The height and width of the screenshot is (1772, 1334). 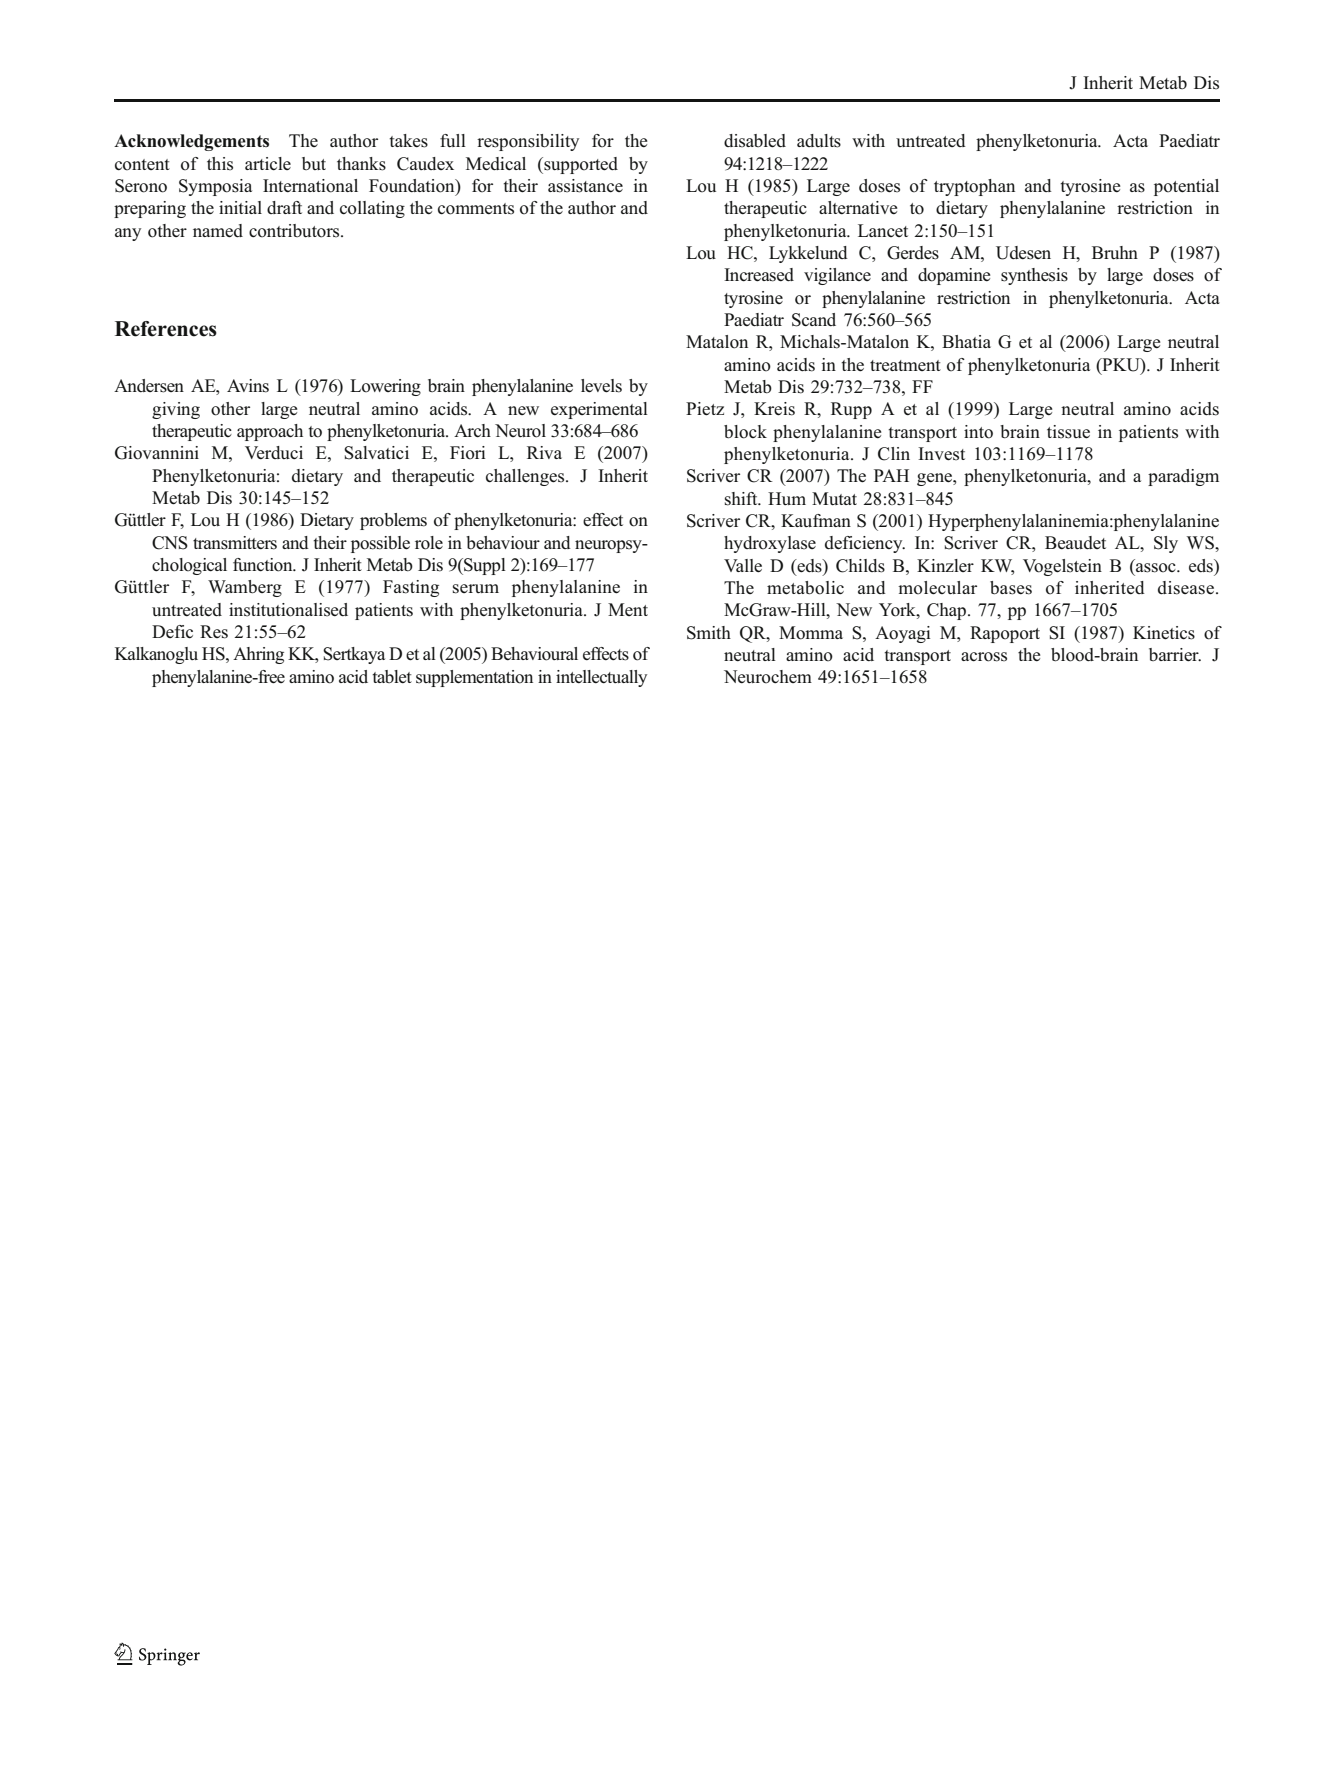 I want to click on tryptophan, so click(x=974, y=187).
